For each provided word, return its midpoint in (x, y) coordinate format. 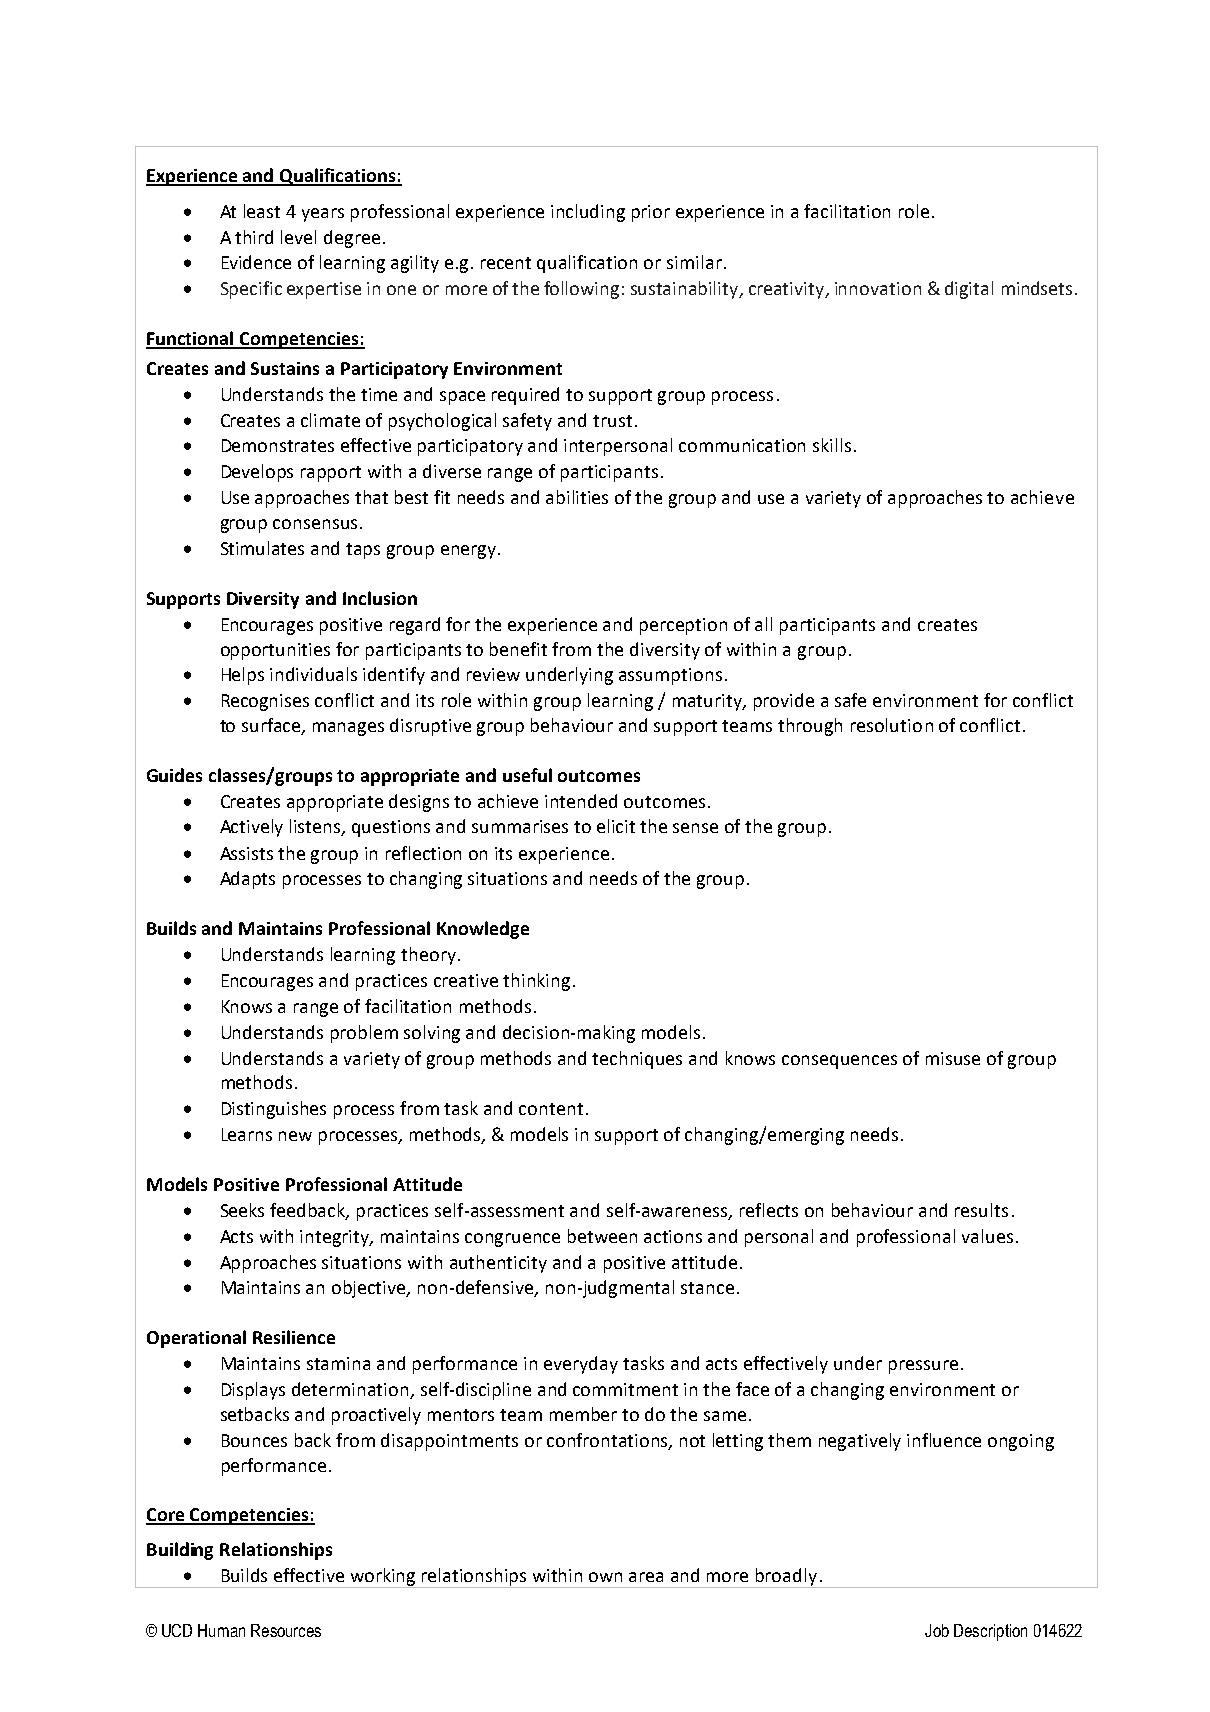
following (581, 290)
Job (937, 1630)
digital (969, 290)
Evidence (256, 262)
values (987, 1236)
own (605, 1577)
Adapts (247, 880)
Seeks (242, 1210)
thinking (536, 982)
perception (683, 626)
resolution (892, 725)
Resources (286, 1630)
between (602, 1236)
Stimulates (262, 548)
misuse (953, 1058)
